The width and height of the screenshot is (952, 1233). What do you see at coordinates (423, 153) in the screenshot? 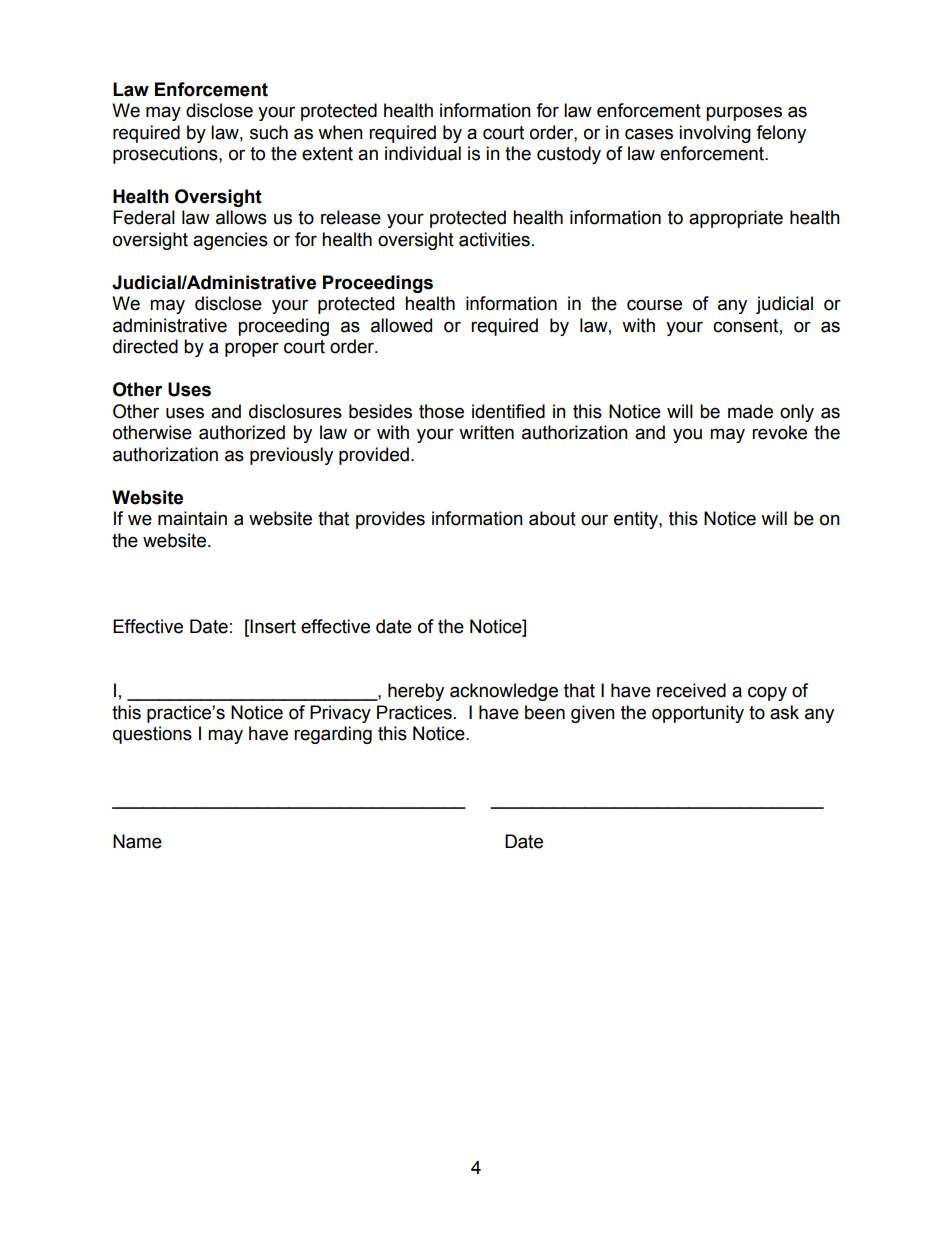
I see `individual` at bounding box center [423, 153].
